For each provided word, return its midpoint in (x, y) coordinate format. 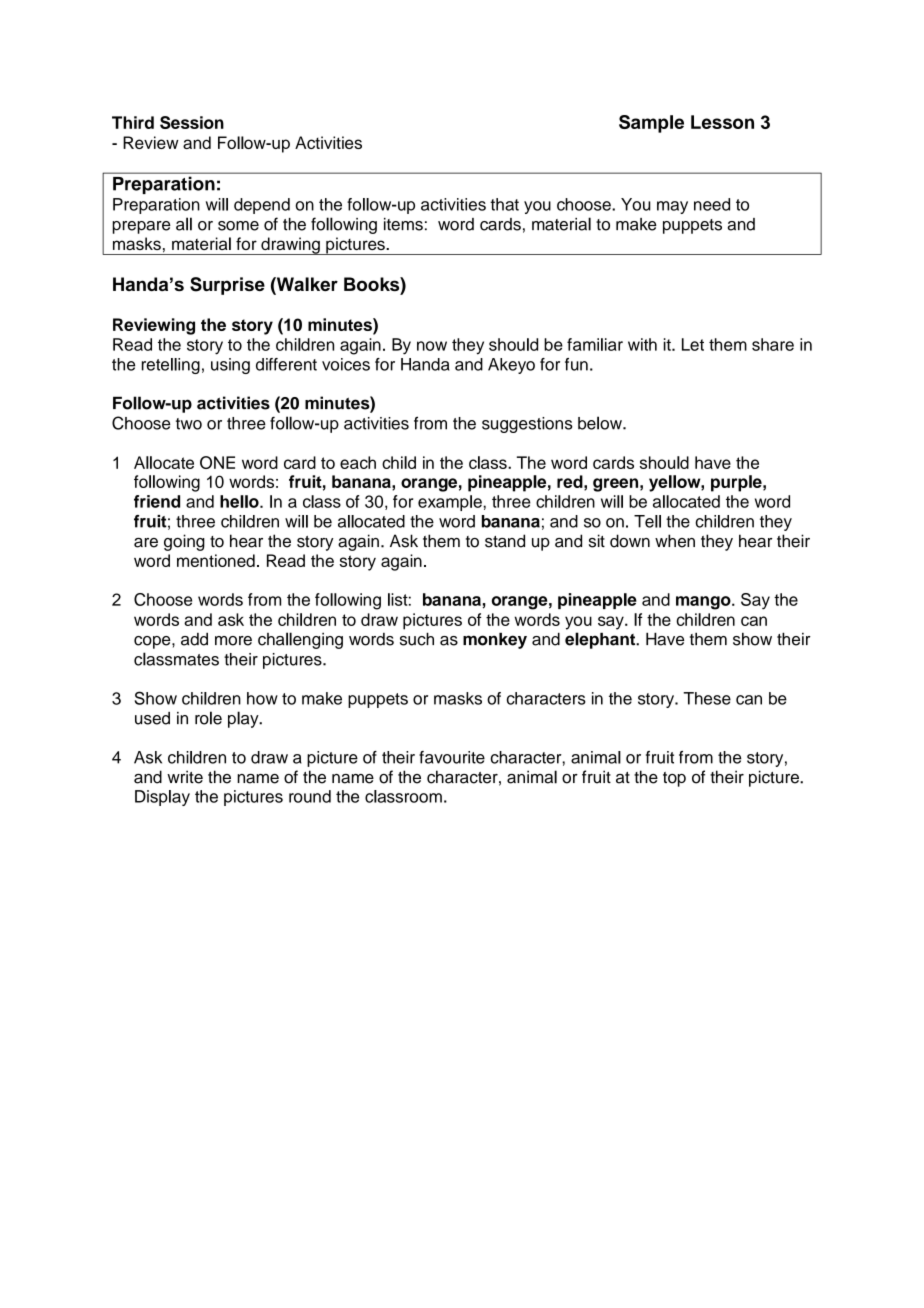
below (601, 423)
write (185, 777)
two (189, 424)
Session (192, 122)
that (504, 204)
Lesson (722, 122)
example (451, 503)
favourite (452, 757)
